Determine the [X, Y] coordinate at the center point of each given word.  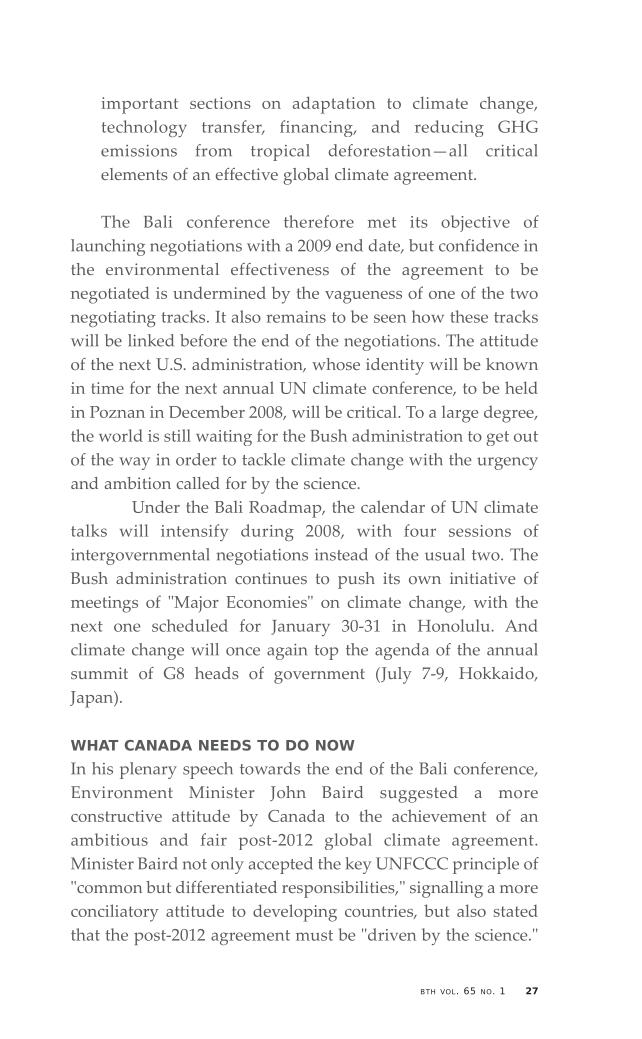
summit [99, 673]
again [287, 652]
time [108, 388]
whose [336, 364]
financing [317, 128]
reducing [449, 128]
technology [144, 128]
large [460, 414]
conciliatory [115, 913]
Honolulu [455, 625]
